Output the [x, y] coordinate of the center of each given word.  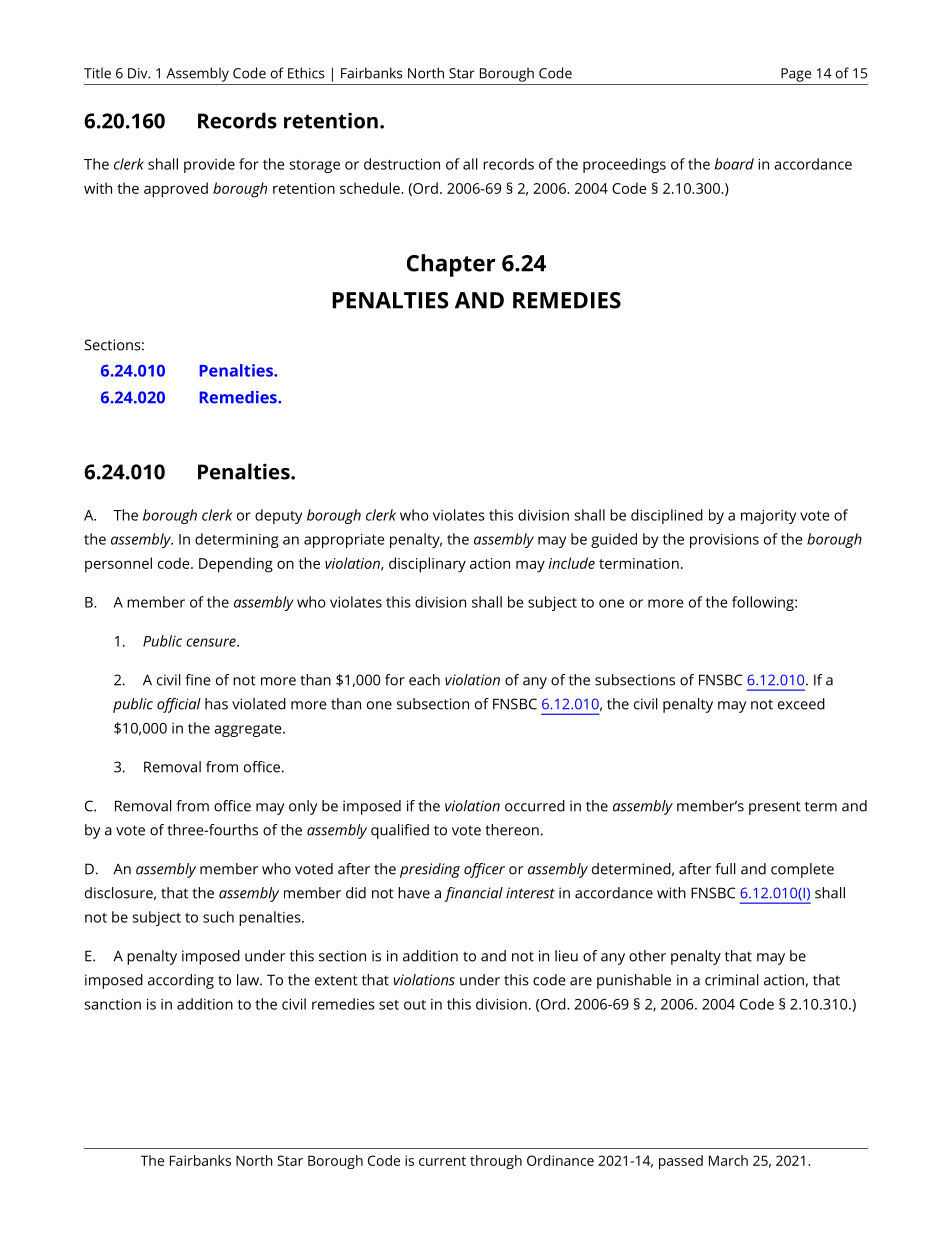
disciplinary [427, 565]
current [442, 1161]
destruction [402, 164]
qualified [400, 831]
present [775, 808]
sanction [112, 1004]
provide [209, 165]
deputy [278, 516]
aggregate [249, 730]
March [728, 1160]
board [734, 164]
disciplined [667, 516]
